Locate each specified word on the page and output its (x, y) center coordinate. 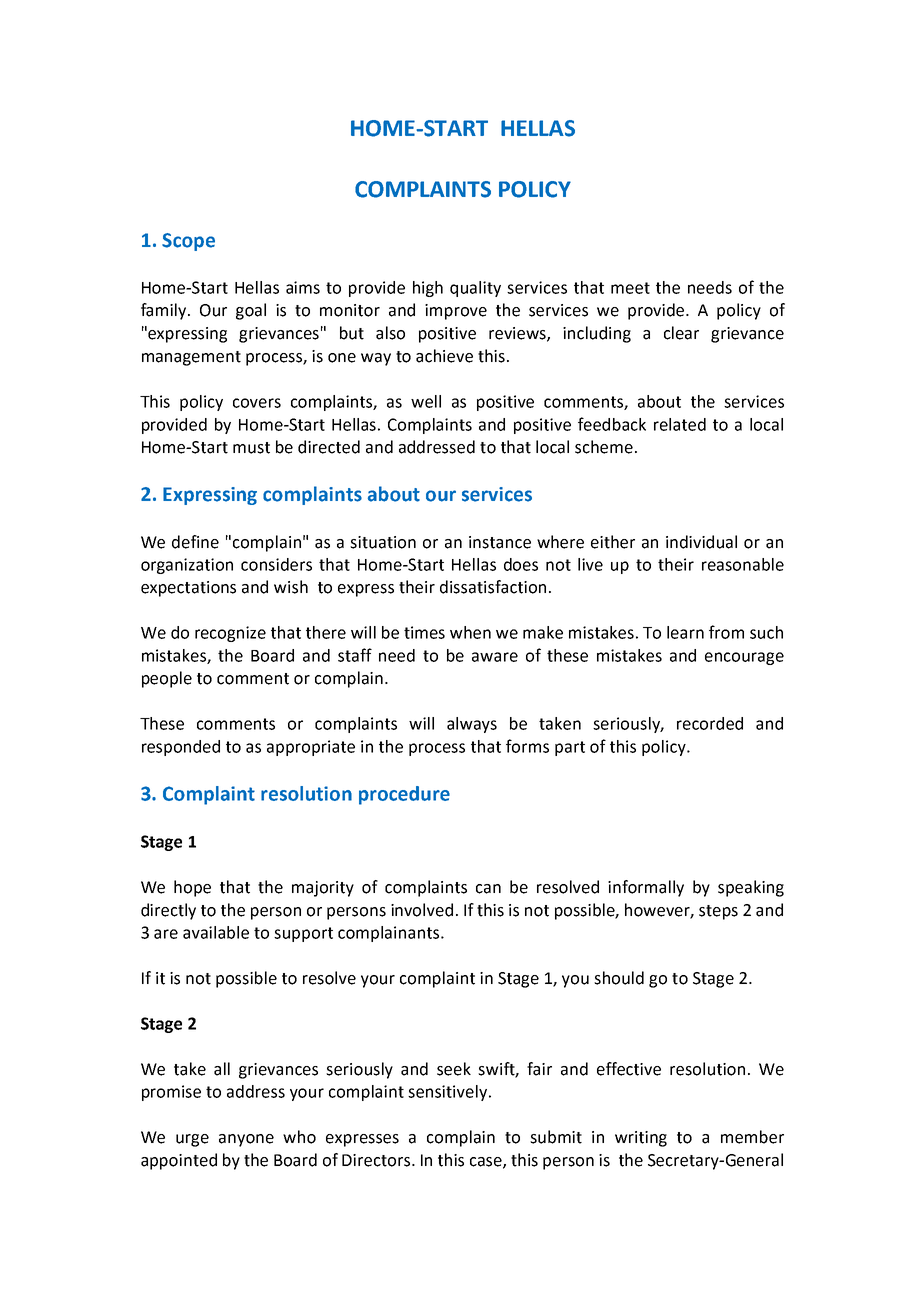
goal (251, 311)
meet (630, 288)
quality (475, 289)
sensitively (449, 1093)
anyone (246, 1140)
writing (641, 1139)
